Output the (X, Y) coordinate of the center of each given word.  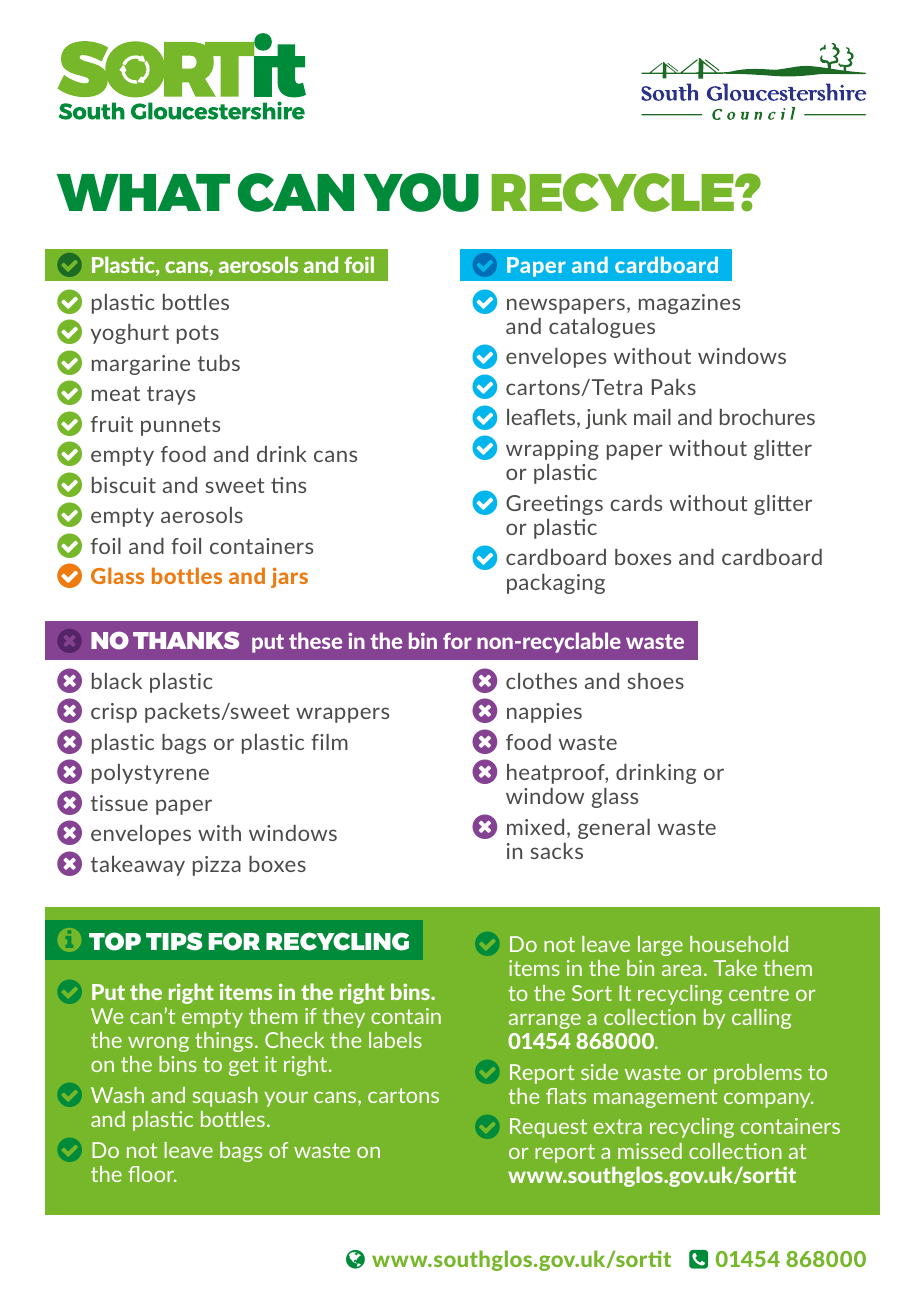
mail (652, 417)
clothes (541, 681)
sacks (556, 851)
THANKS (186, 640)
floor (152, 1174)
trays (171, 395)
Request (548, 1128)
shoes (655, 681)
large (660, 946)
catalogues (602, 328)
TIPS (174, 941)
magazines (689, 304)
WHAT (143, 192)
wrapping (552, 450)
